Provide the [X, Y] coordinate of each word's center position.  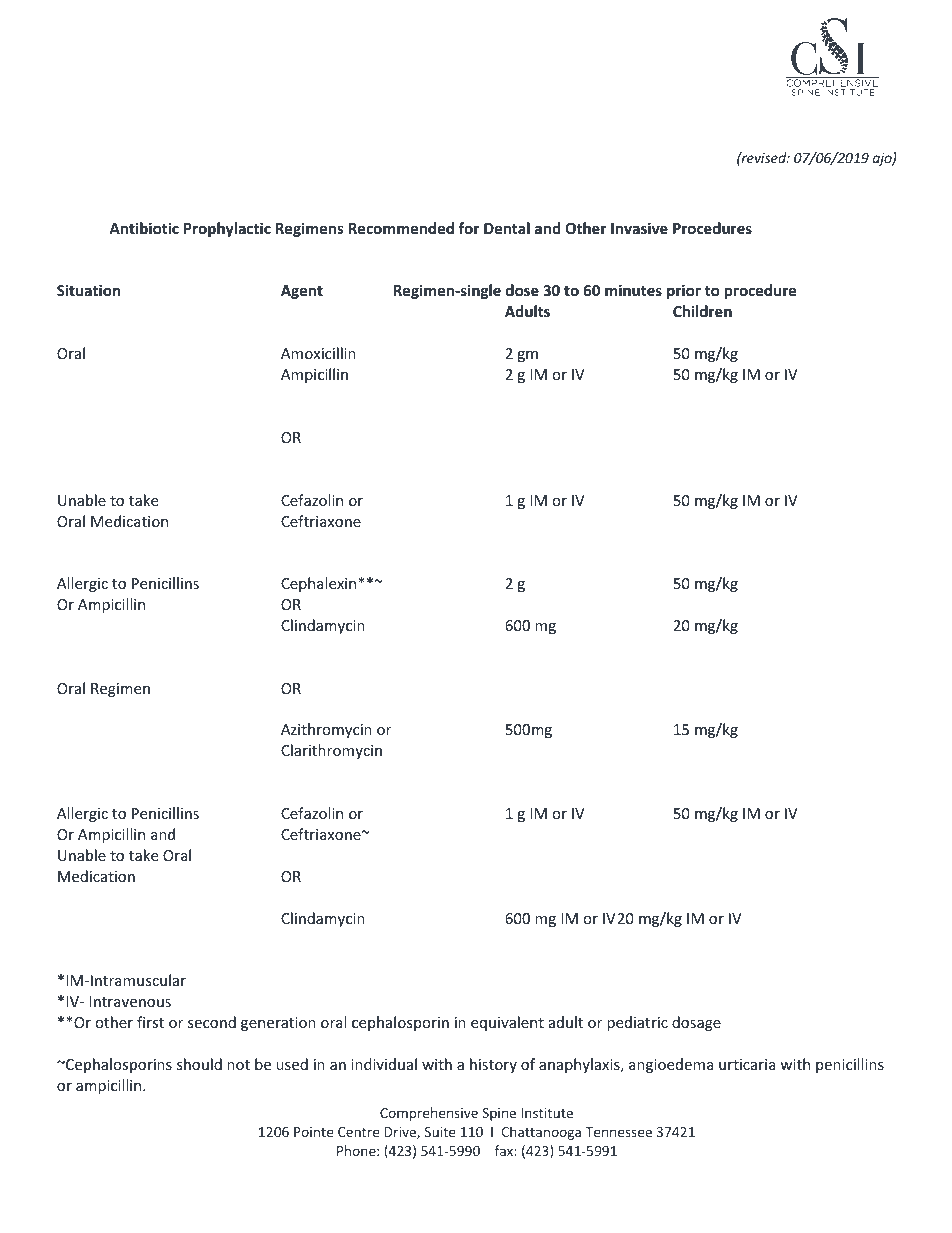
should [199, 1064]
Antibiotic [144, 228]
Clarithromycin [331, 751]
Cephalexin [320, 584]
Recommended [401, 228]
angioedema [671, 1065]
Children [702, 311]
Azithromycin [326, 730]
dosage [696, 1023]
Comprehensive [429, 1114]
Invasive [639, 228]
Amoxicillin [318, 353]
